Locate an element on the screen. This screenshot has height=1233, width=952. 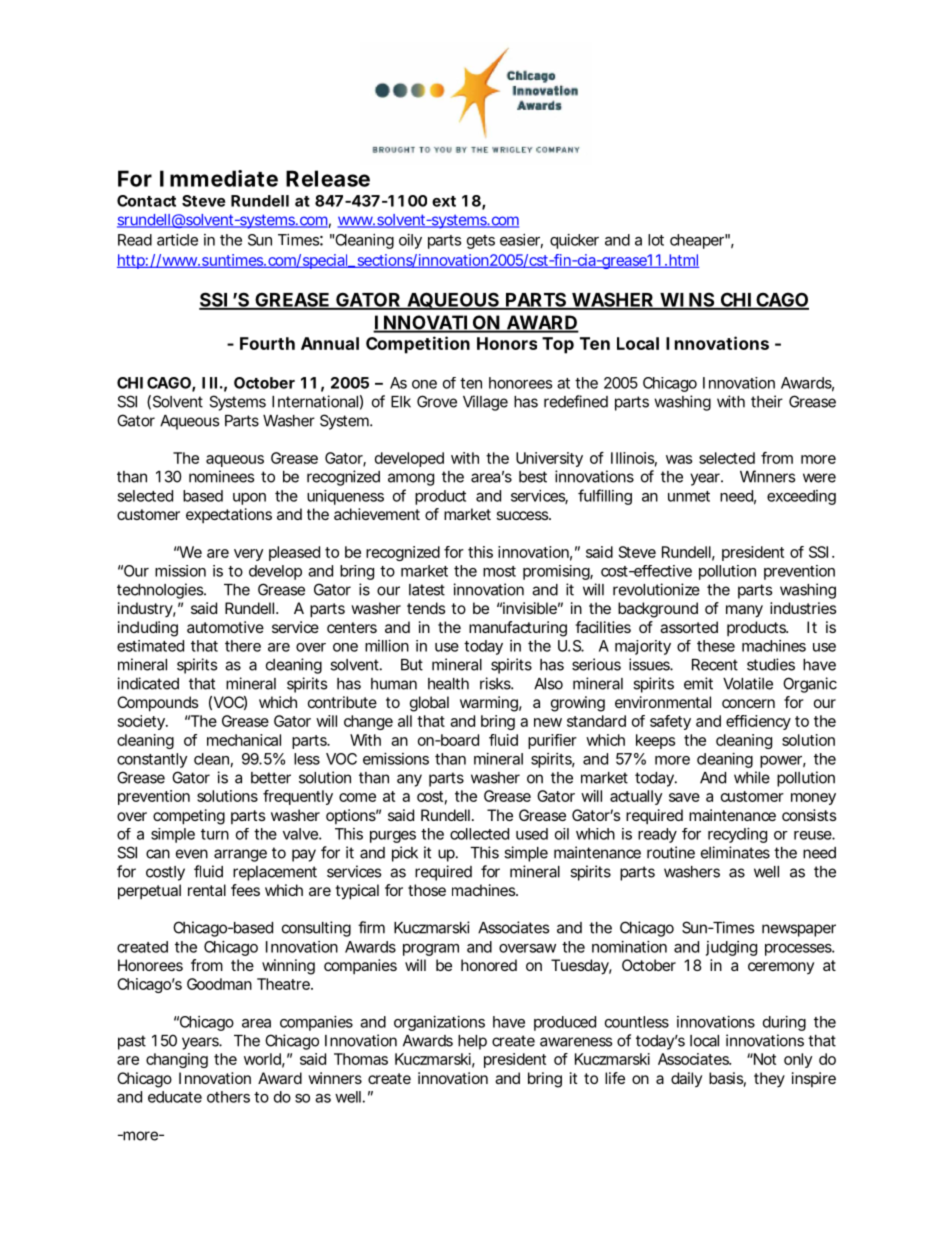
International is located at coordinates (315, 401).
